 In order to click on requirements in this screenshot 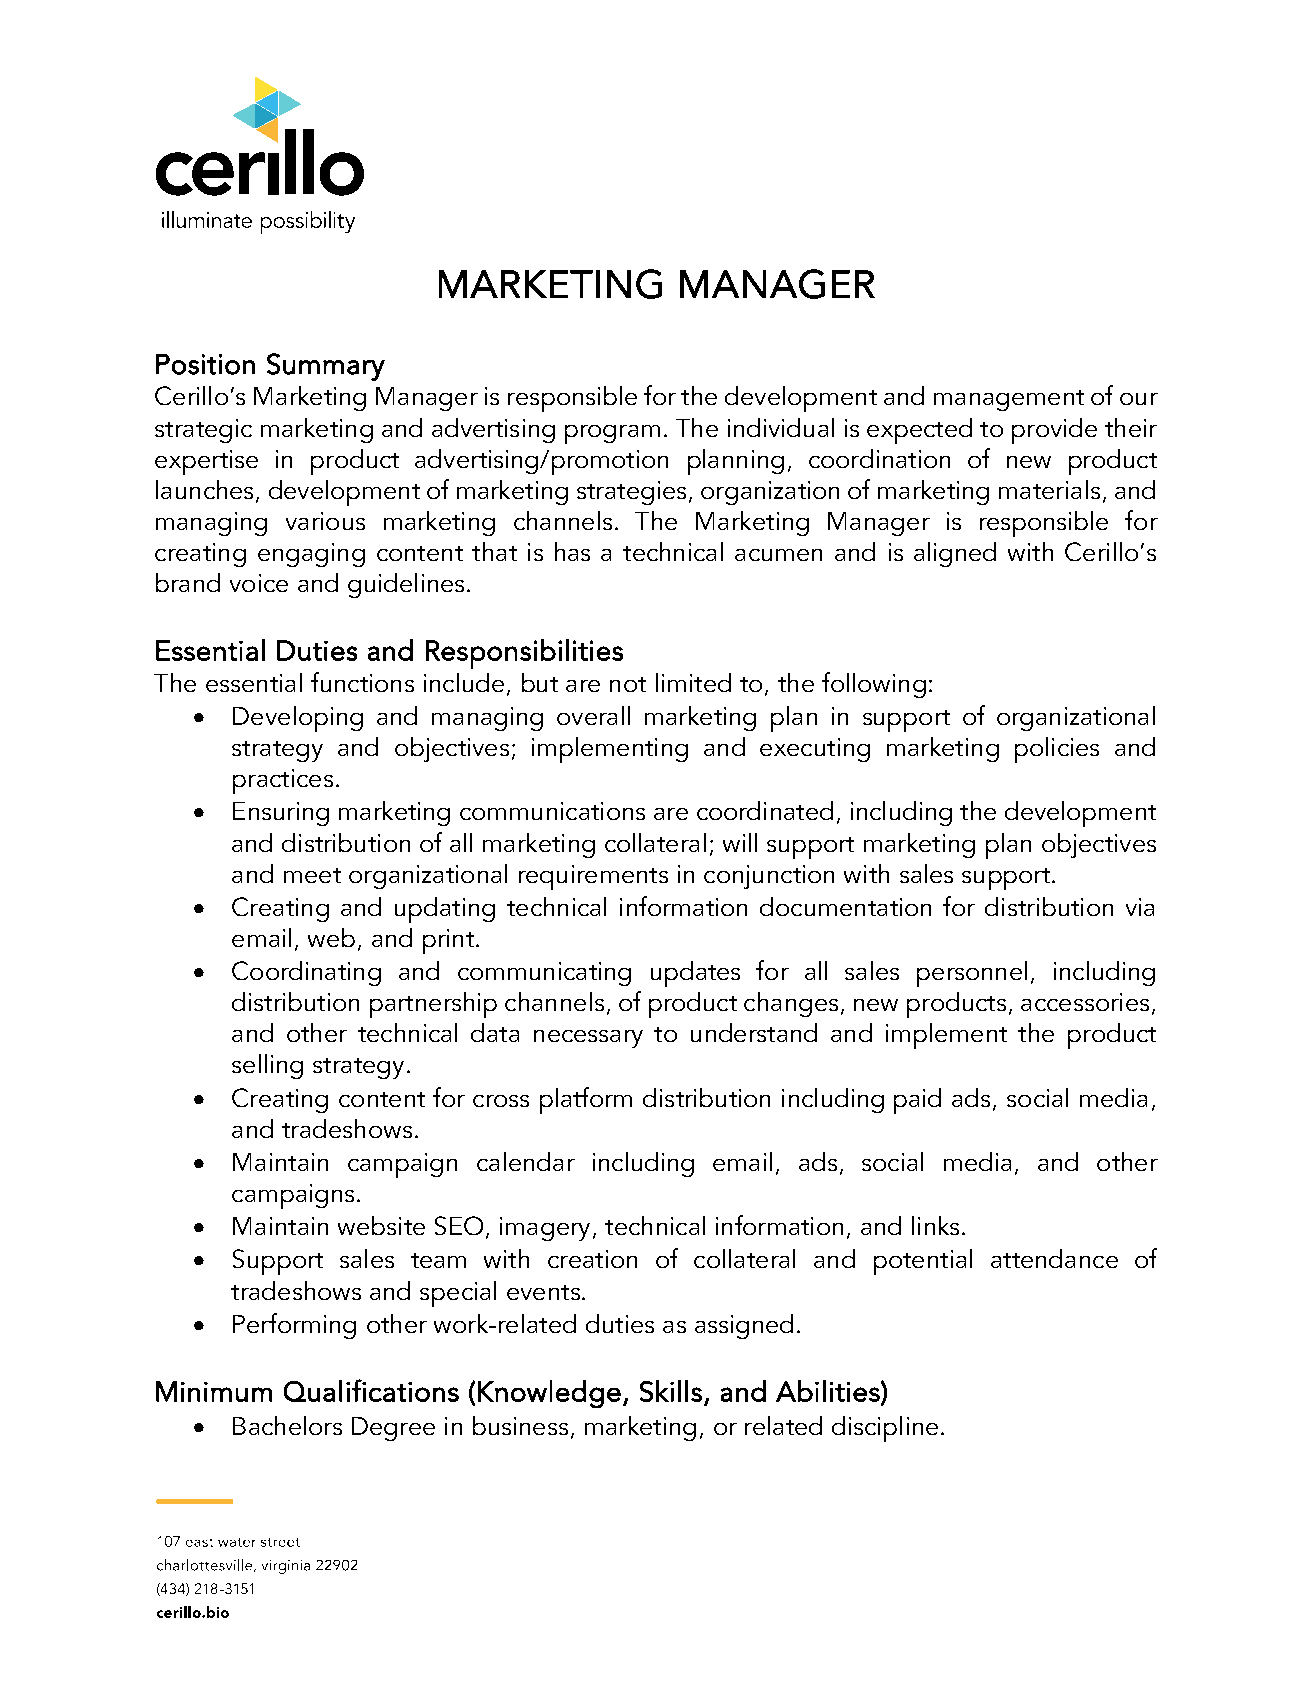, I will do `click(593, 877)`.
